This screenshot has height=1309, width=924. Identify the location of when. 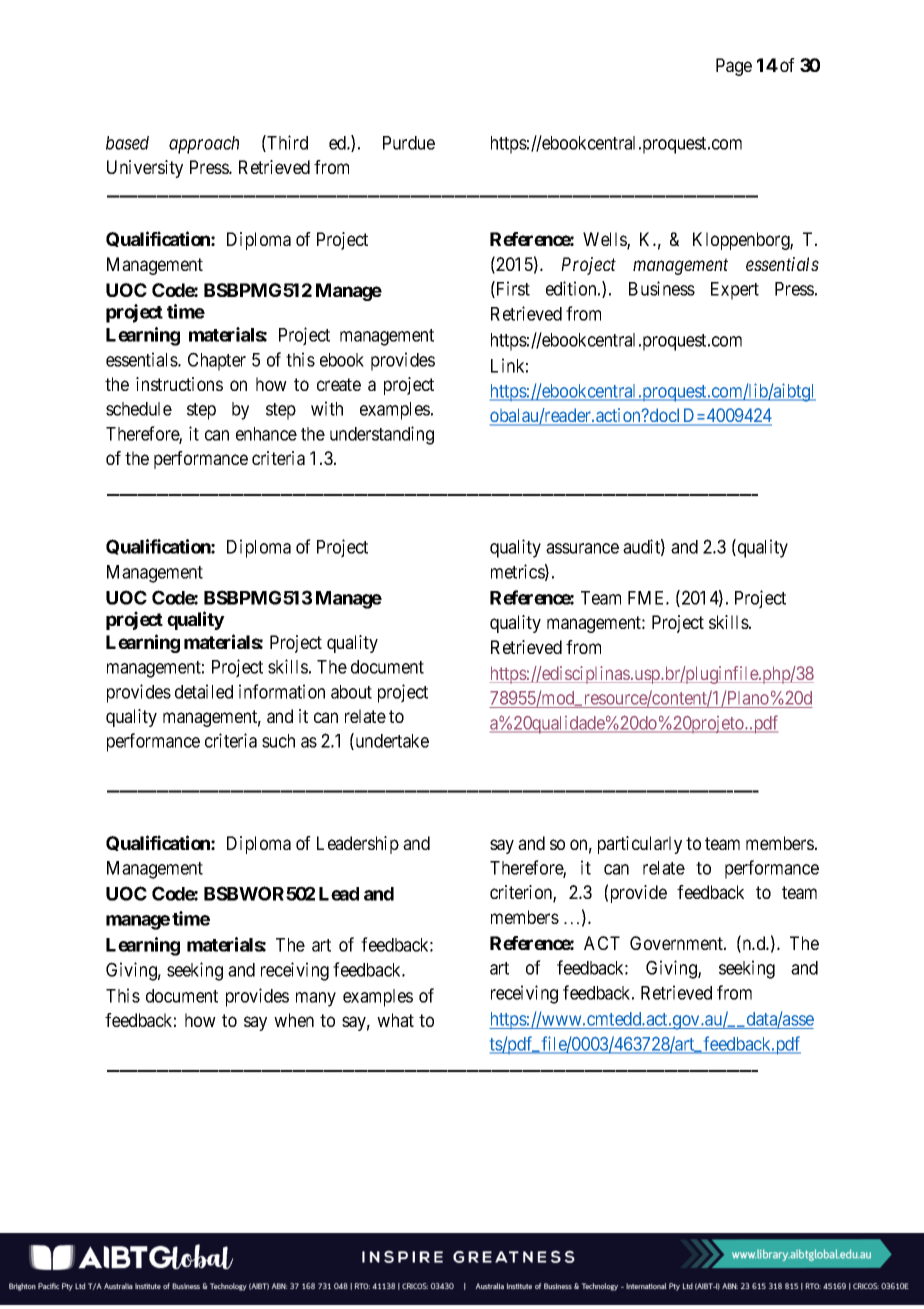
(294, 1020).
